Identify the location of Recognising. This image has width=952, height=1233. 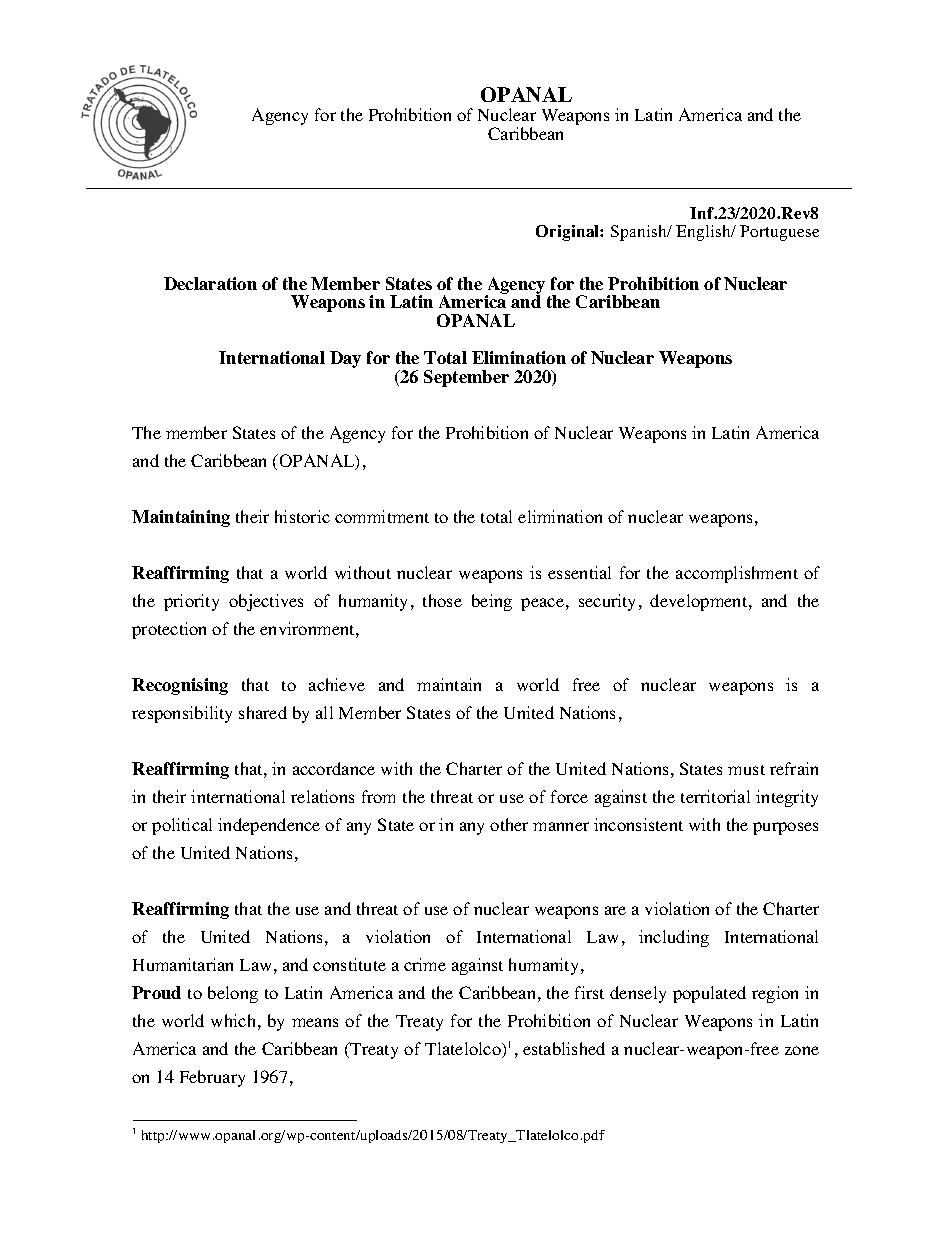
(180, 686).
